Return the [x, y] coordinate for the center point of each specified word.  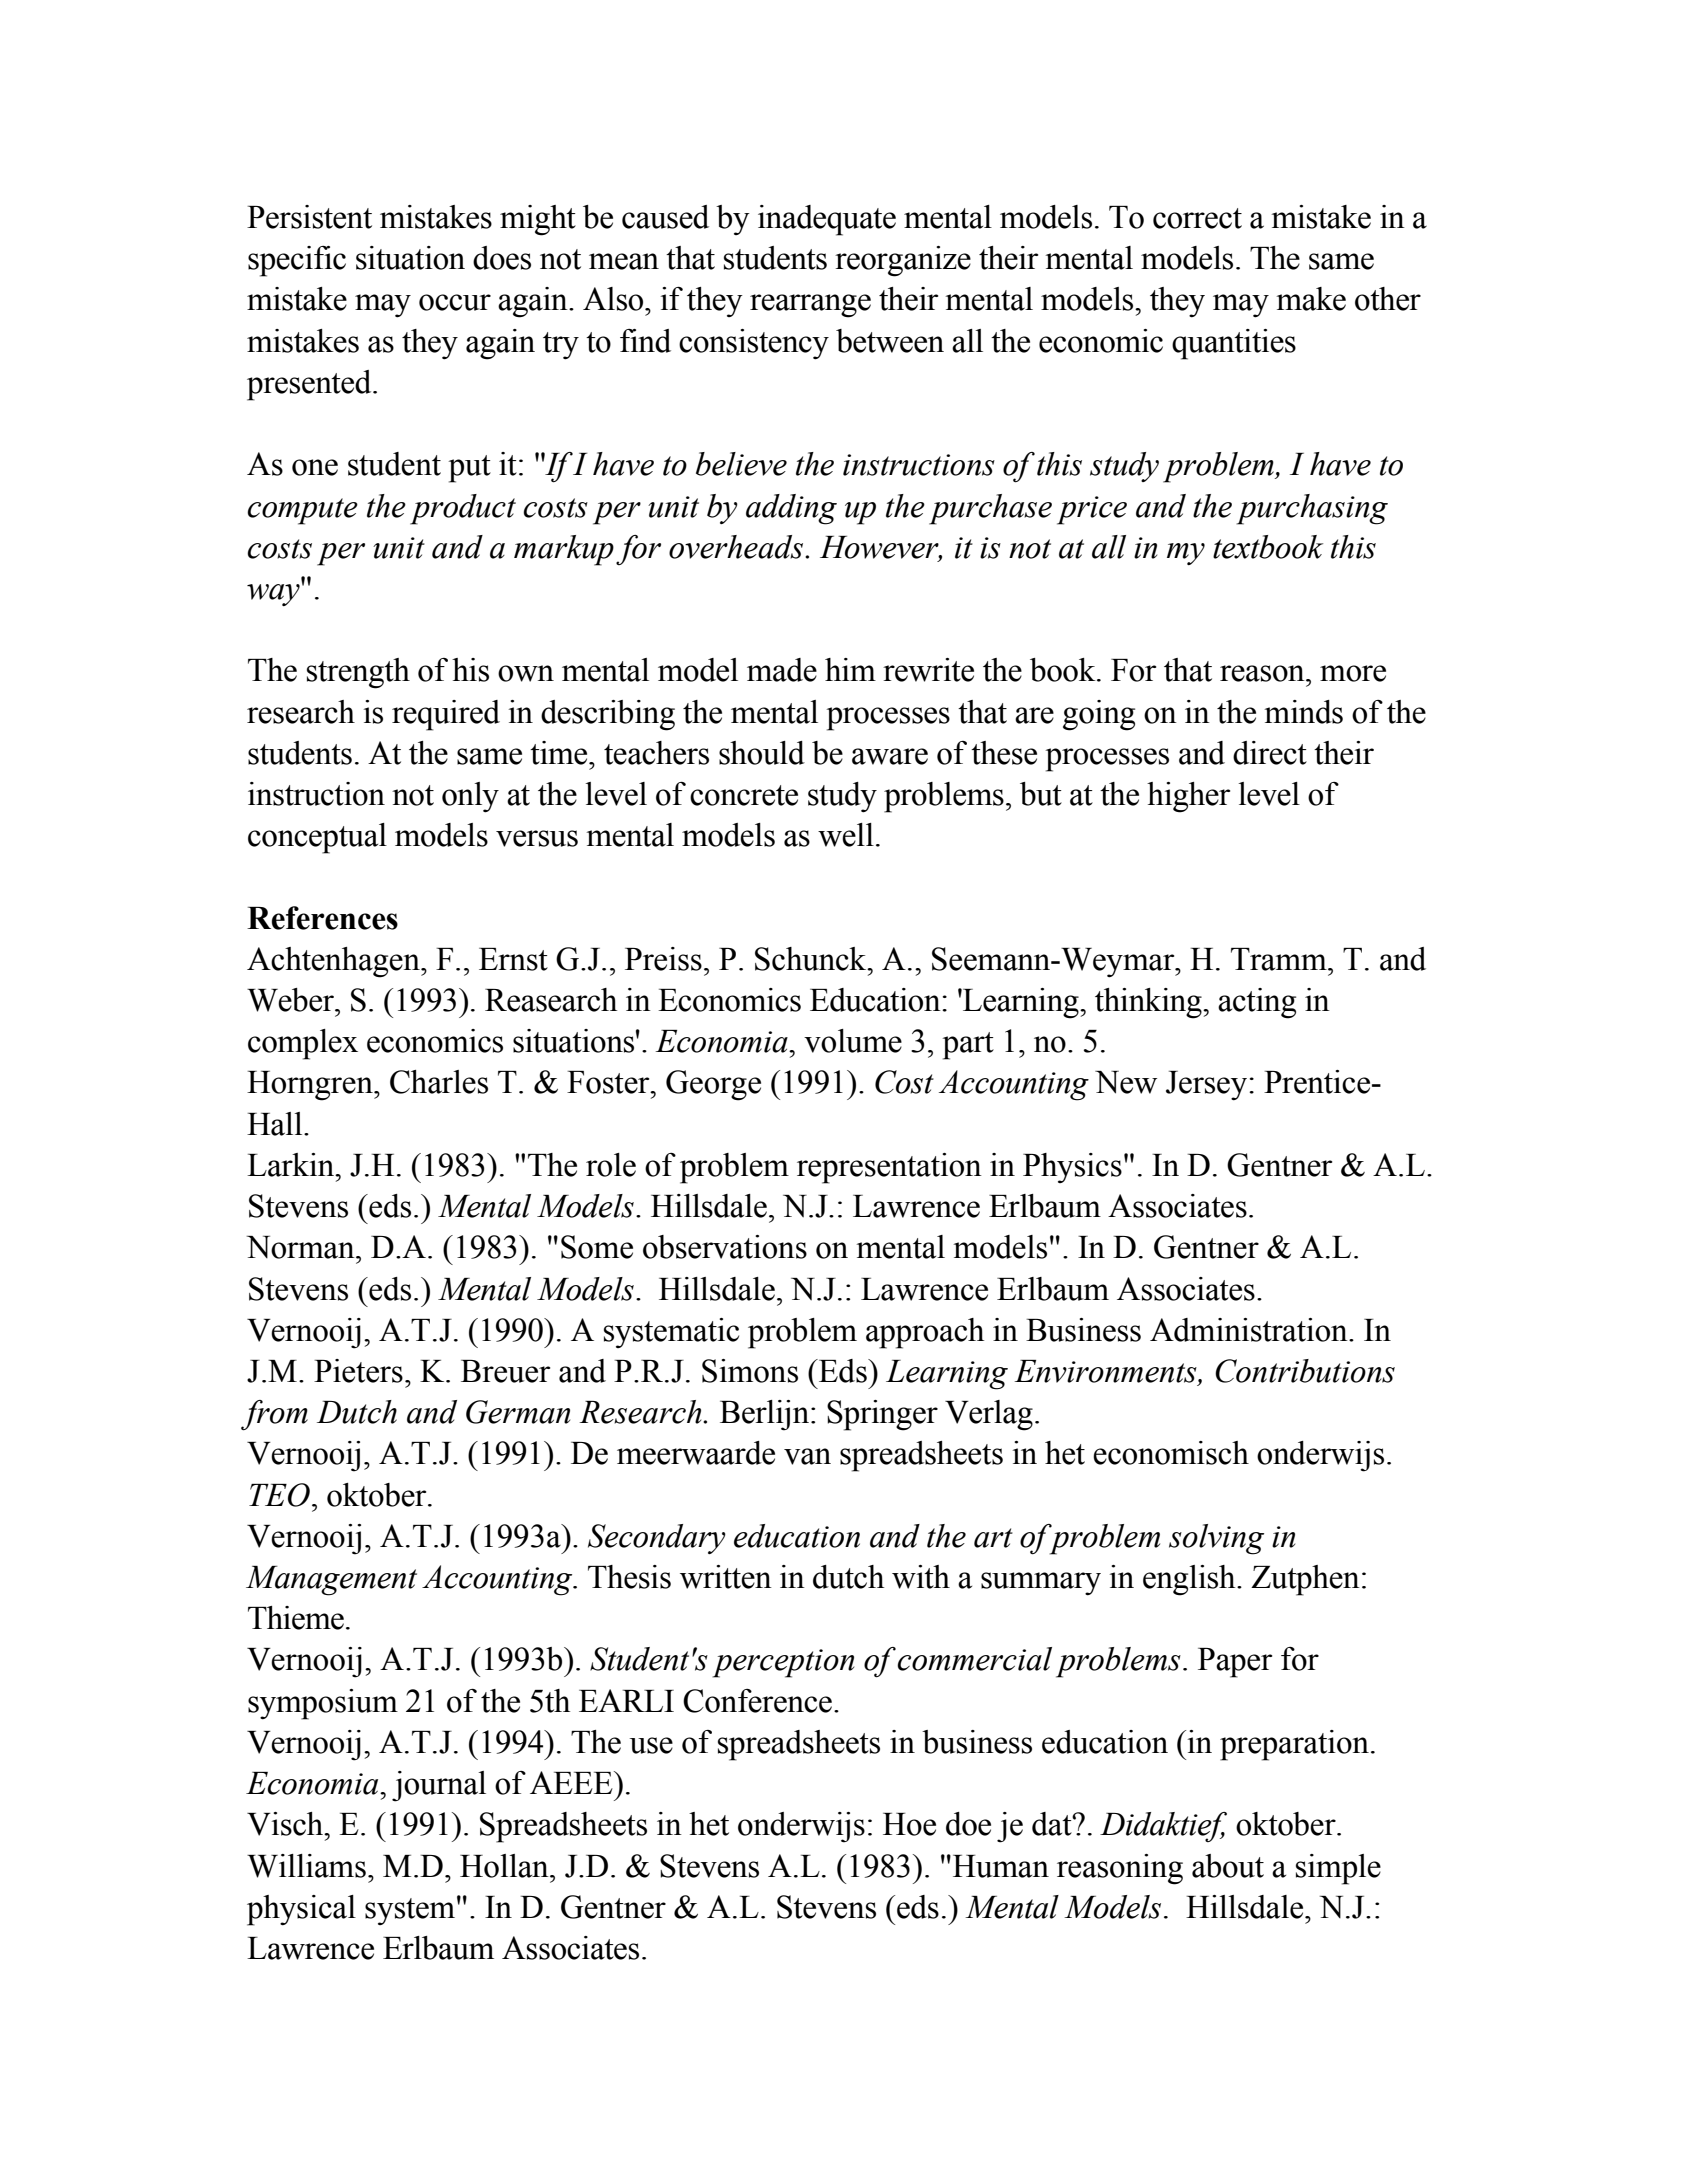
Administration [1250, 1330]
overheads [736, 547]
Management [331, 1581]
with [921, 1577]
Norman [302, 1247]
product [463, 509]
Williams [306, 1866]
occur [455, 302]
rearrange [810, 306]
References [322, 918]
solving [1216, 1539]
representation [889, 1168]
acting [1257, 1003]
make [1311, 299]
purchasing [1312, 509]
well [846, 835]
